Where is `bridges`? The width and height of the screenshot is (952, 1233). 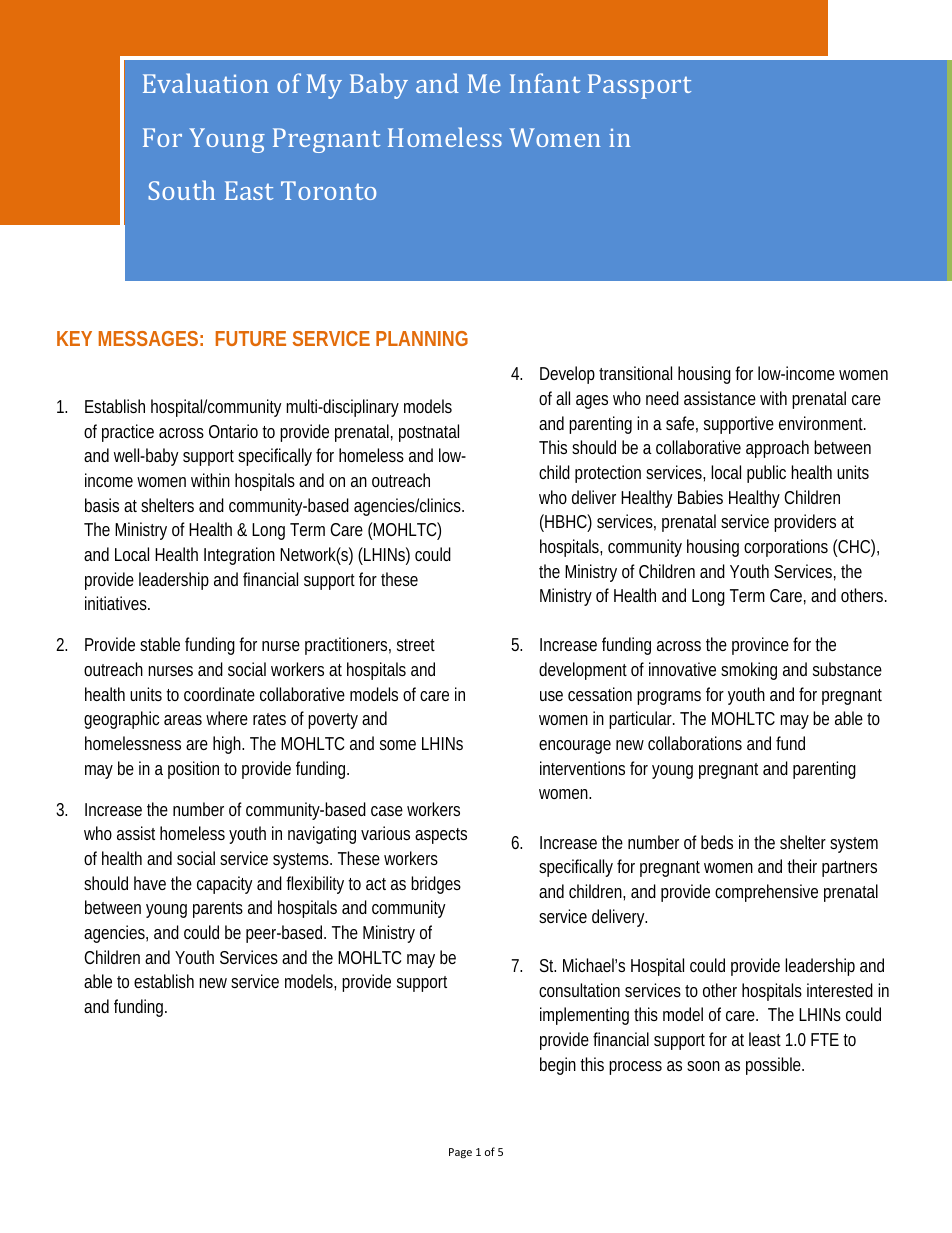
bridges is located at coordinates (436, 885).
